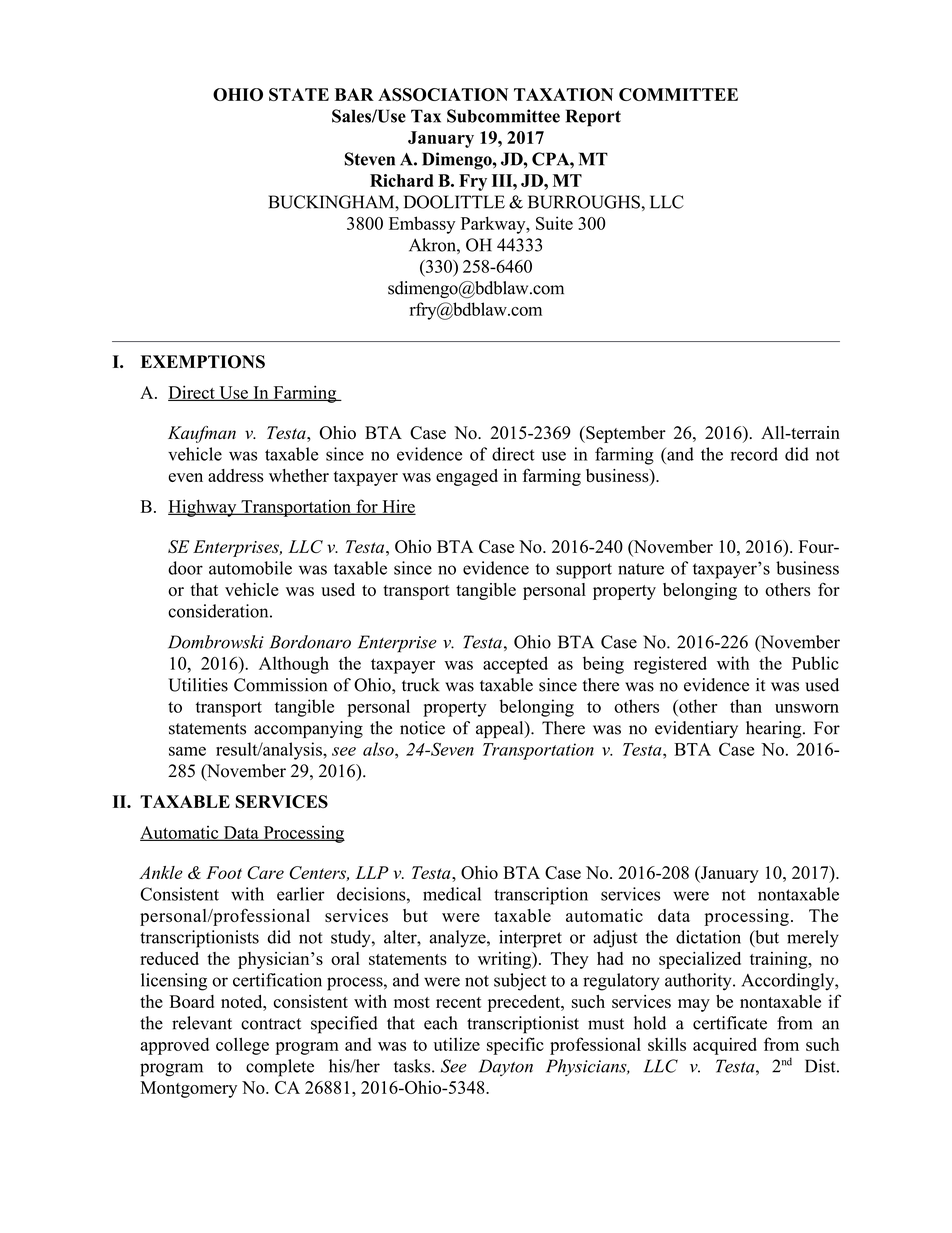 This screenshot has height=1233, width=952. I want to click on college, so click(242, 1046).
